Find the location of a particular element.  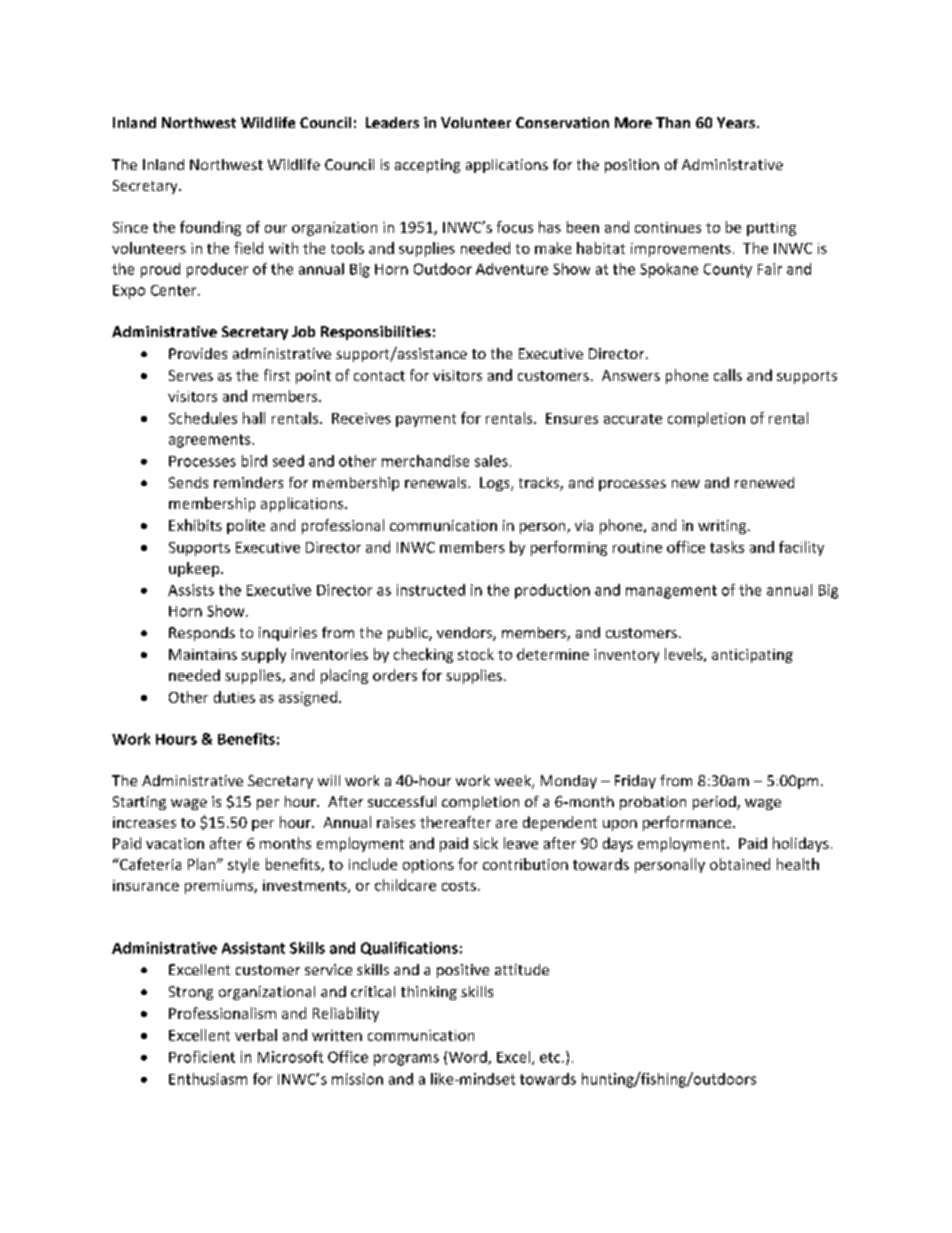

Logs is located at coordinates (496, 484).
